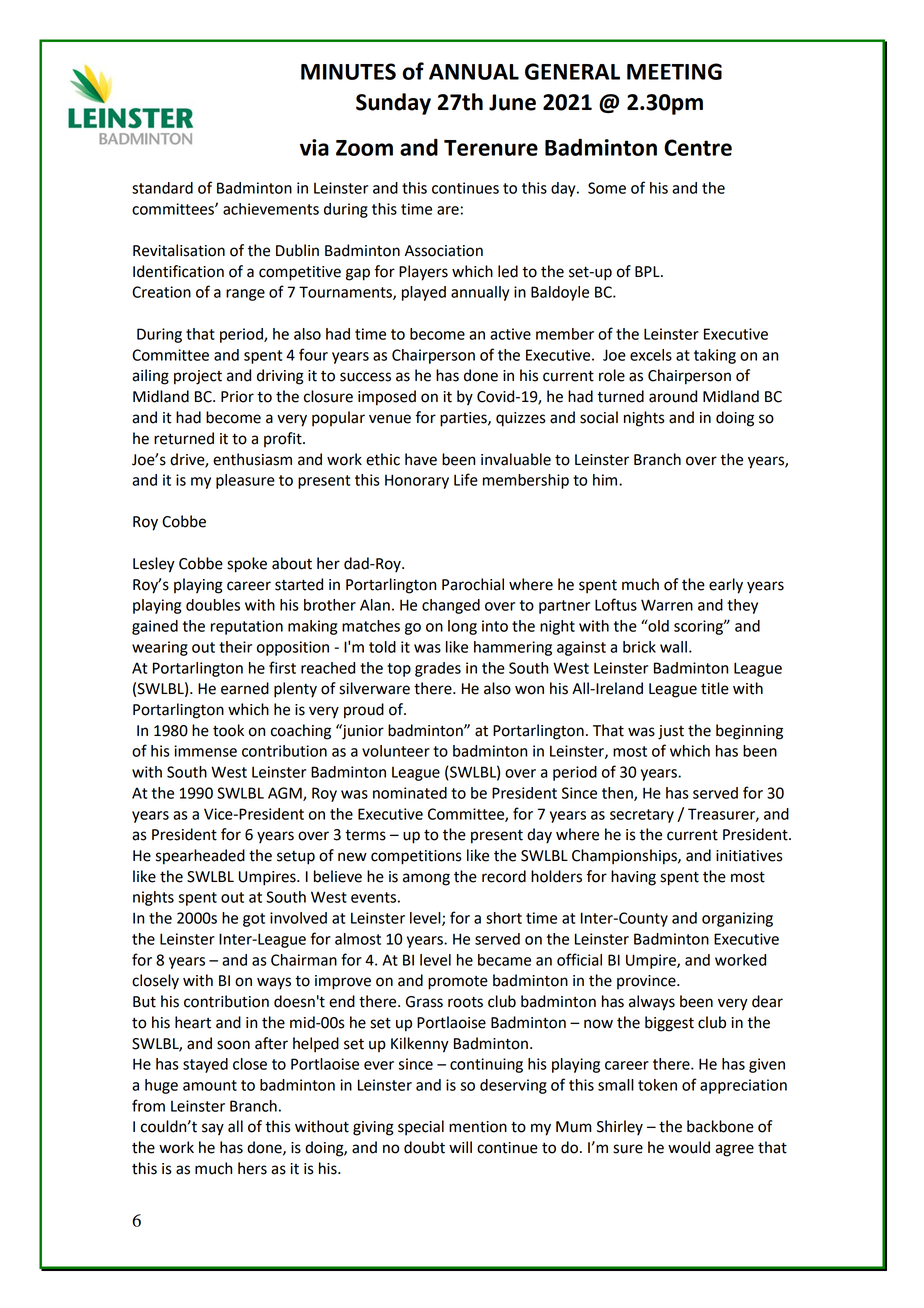  I want to click on via, so click(314, 147).
